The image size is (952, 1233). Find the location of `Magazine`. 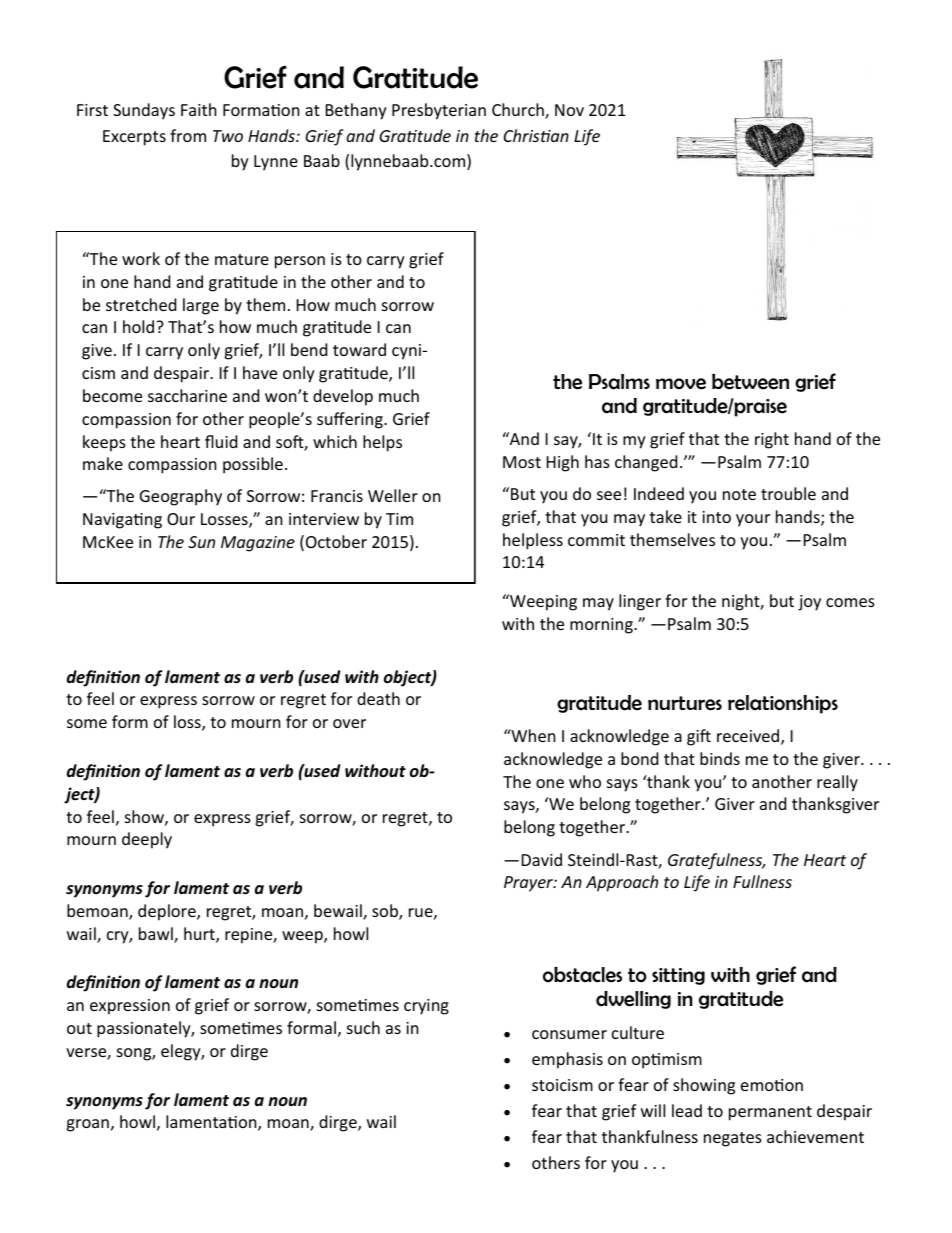

Magazine is located at coordinates (258, 544).
